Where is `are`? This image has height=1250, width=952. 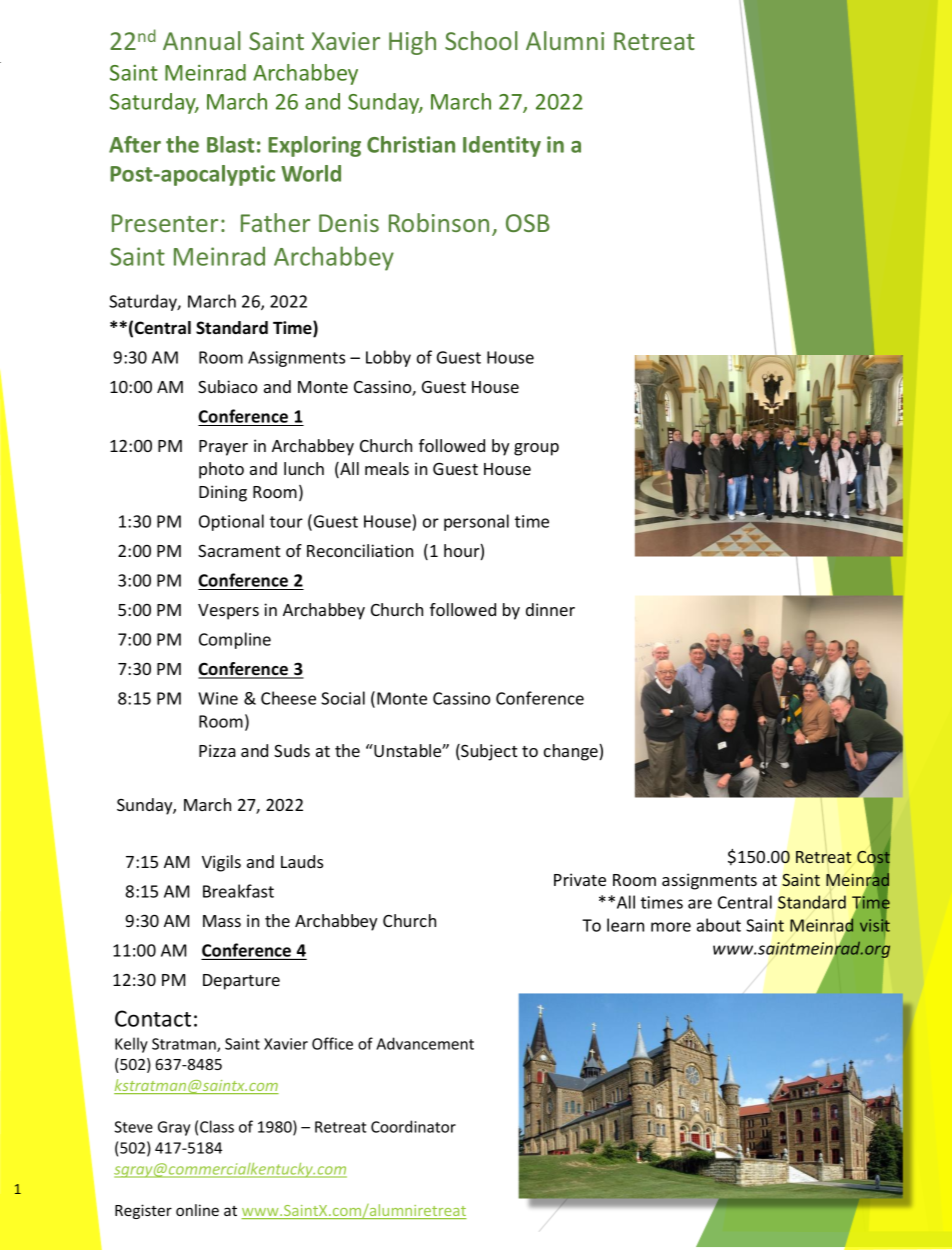 are is located at coordinates (700, 904).
